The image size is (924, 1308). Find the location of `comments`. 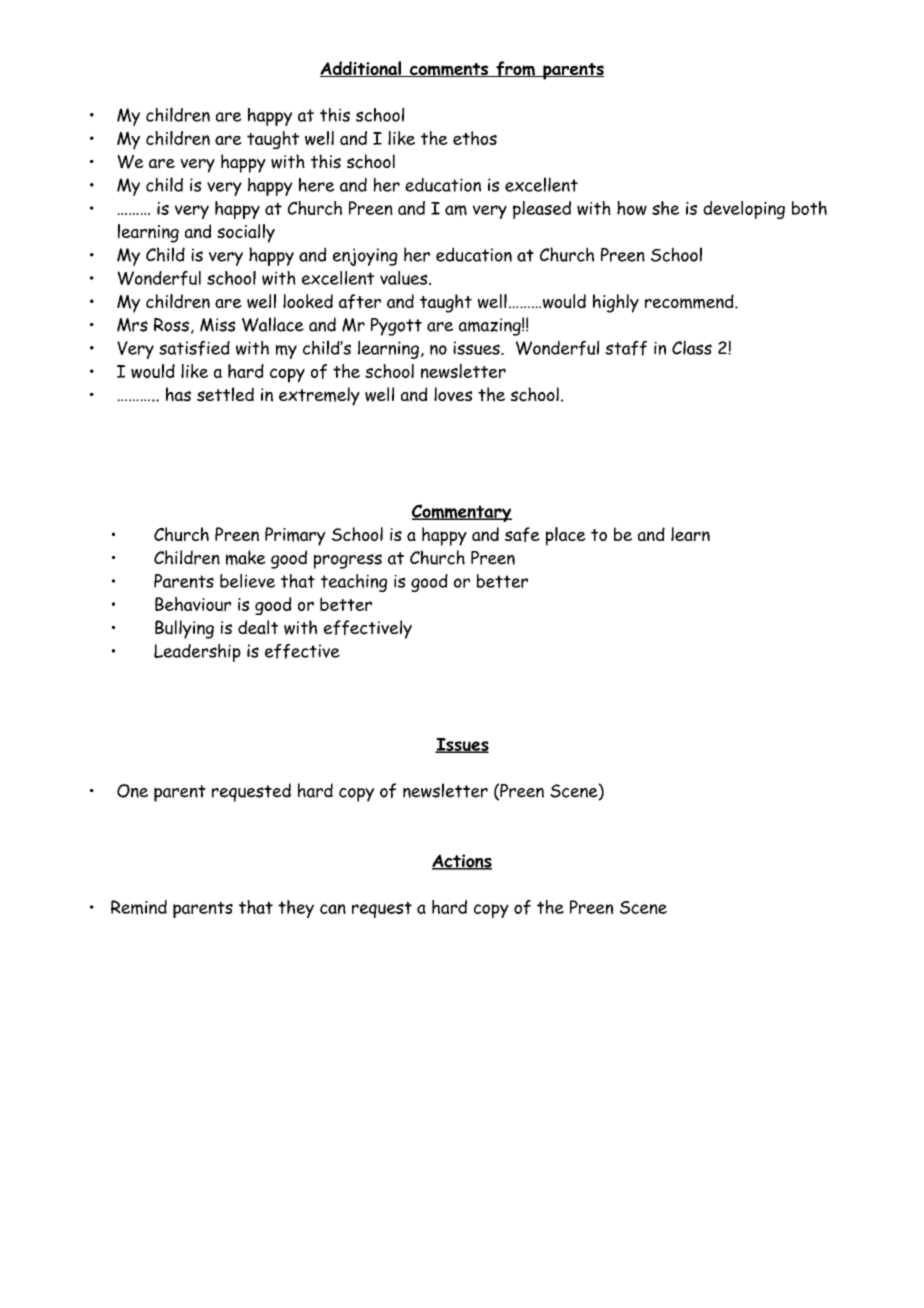

comments is located at coordinates (449, 70).
